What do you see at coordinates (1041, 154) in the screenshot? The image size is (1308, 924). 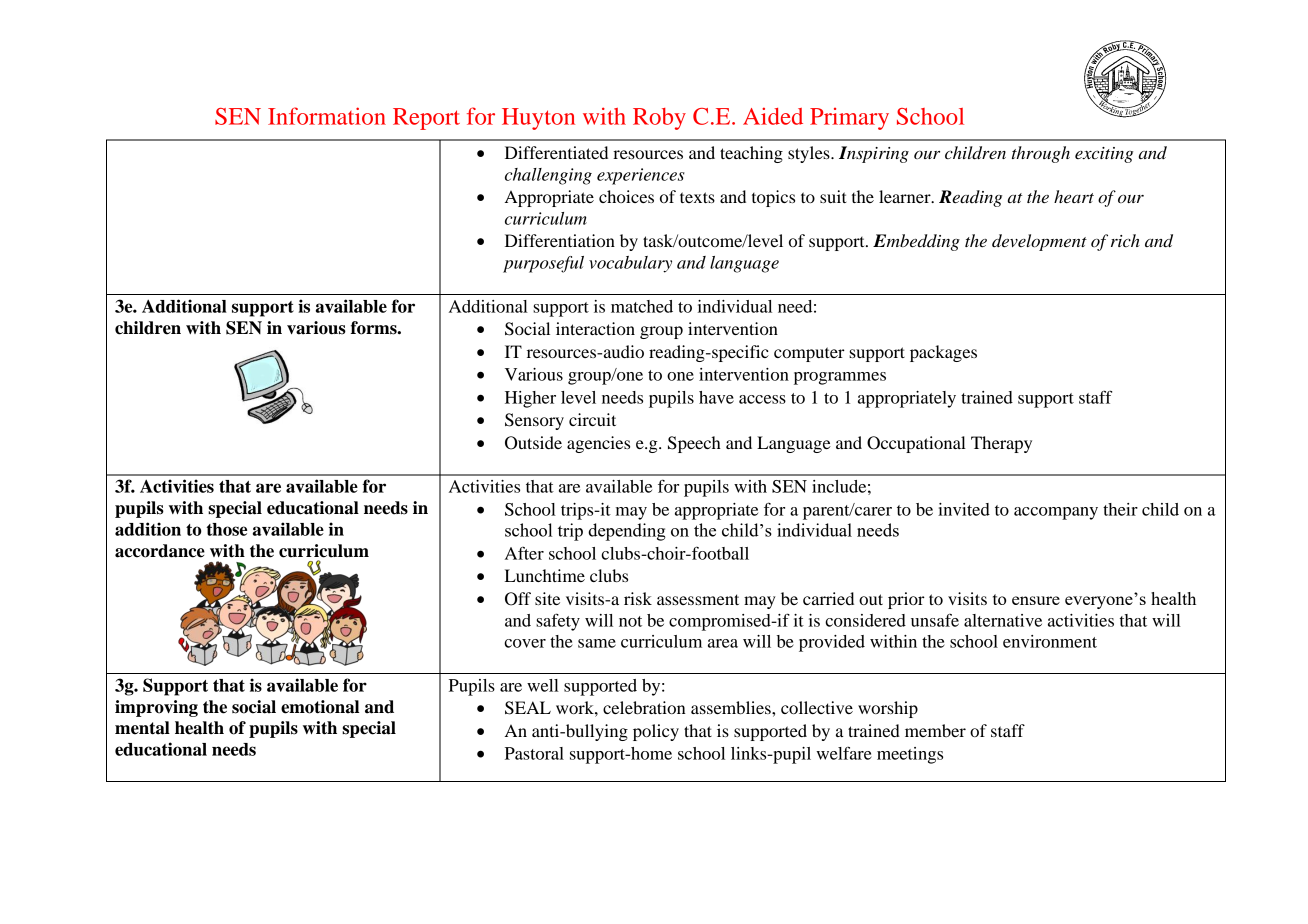 I see `through` at bounding box center [1041, 154].
